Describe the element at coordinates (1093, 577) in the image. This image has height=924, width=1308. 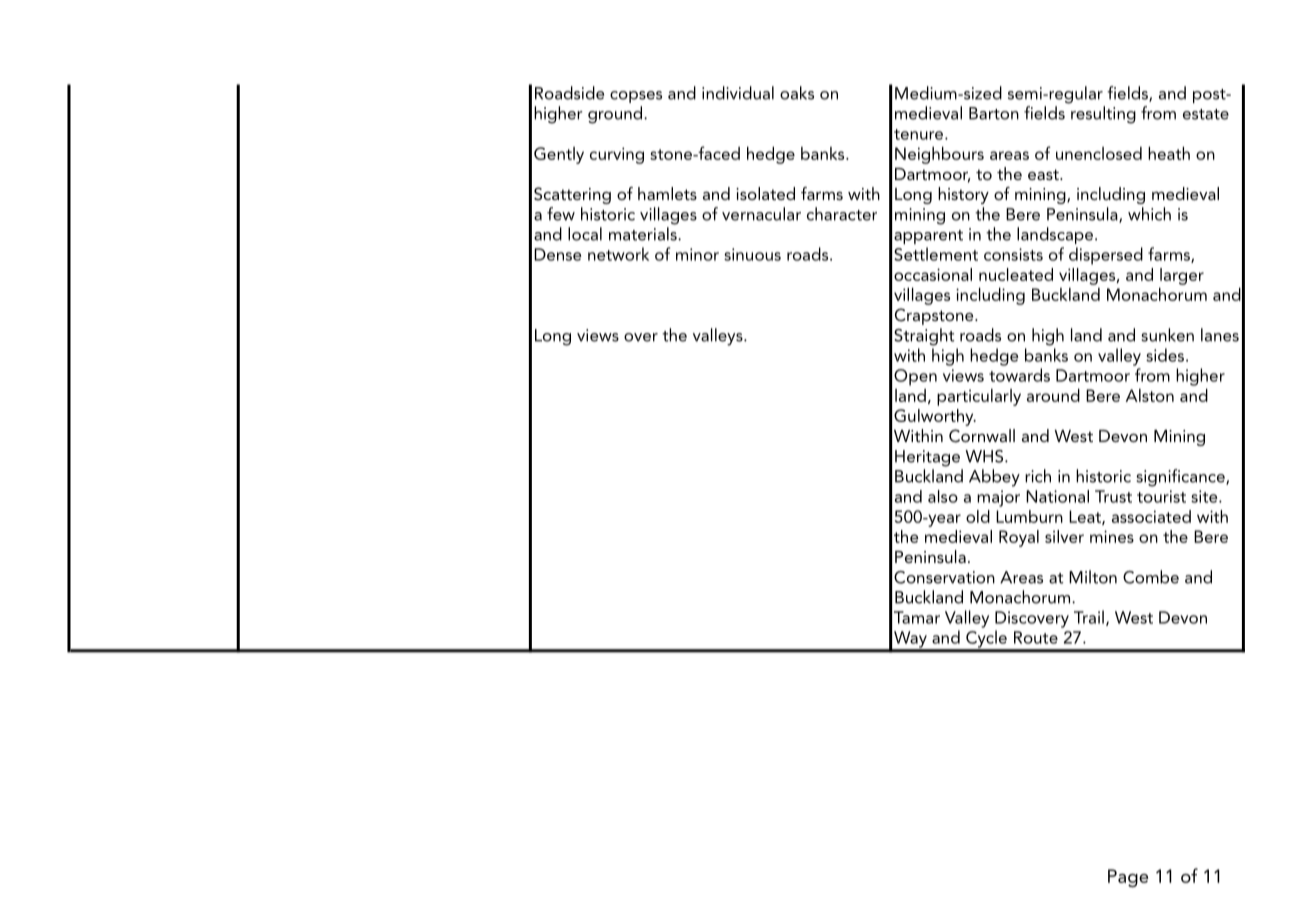
I see `Milton` at that location.
